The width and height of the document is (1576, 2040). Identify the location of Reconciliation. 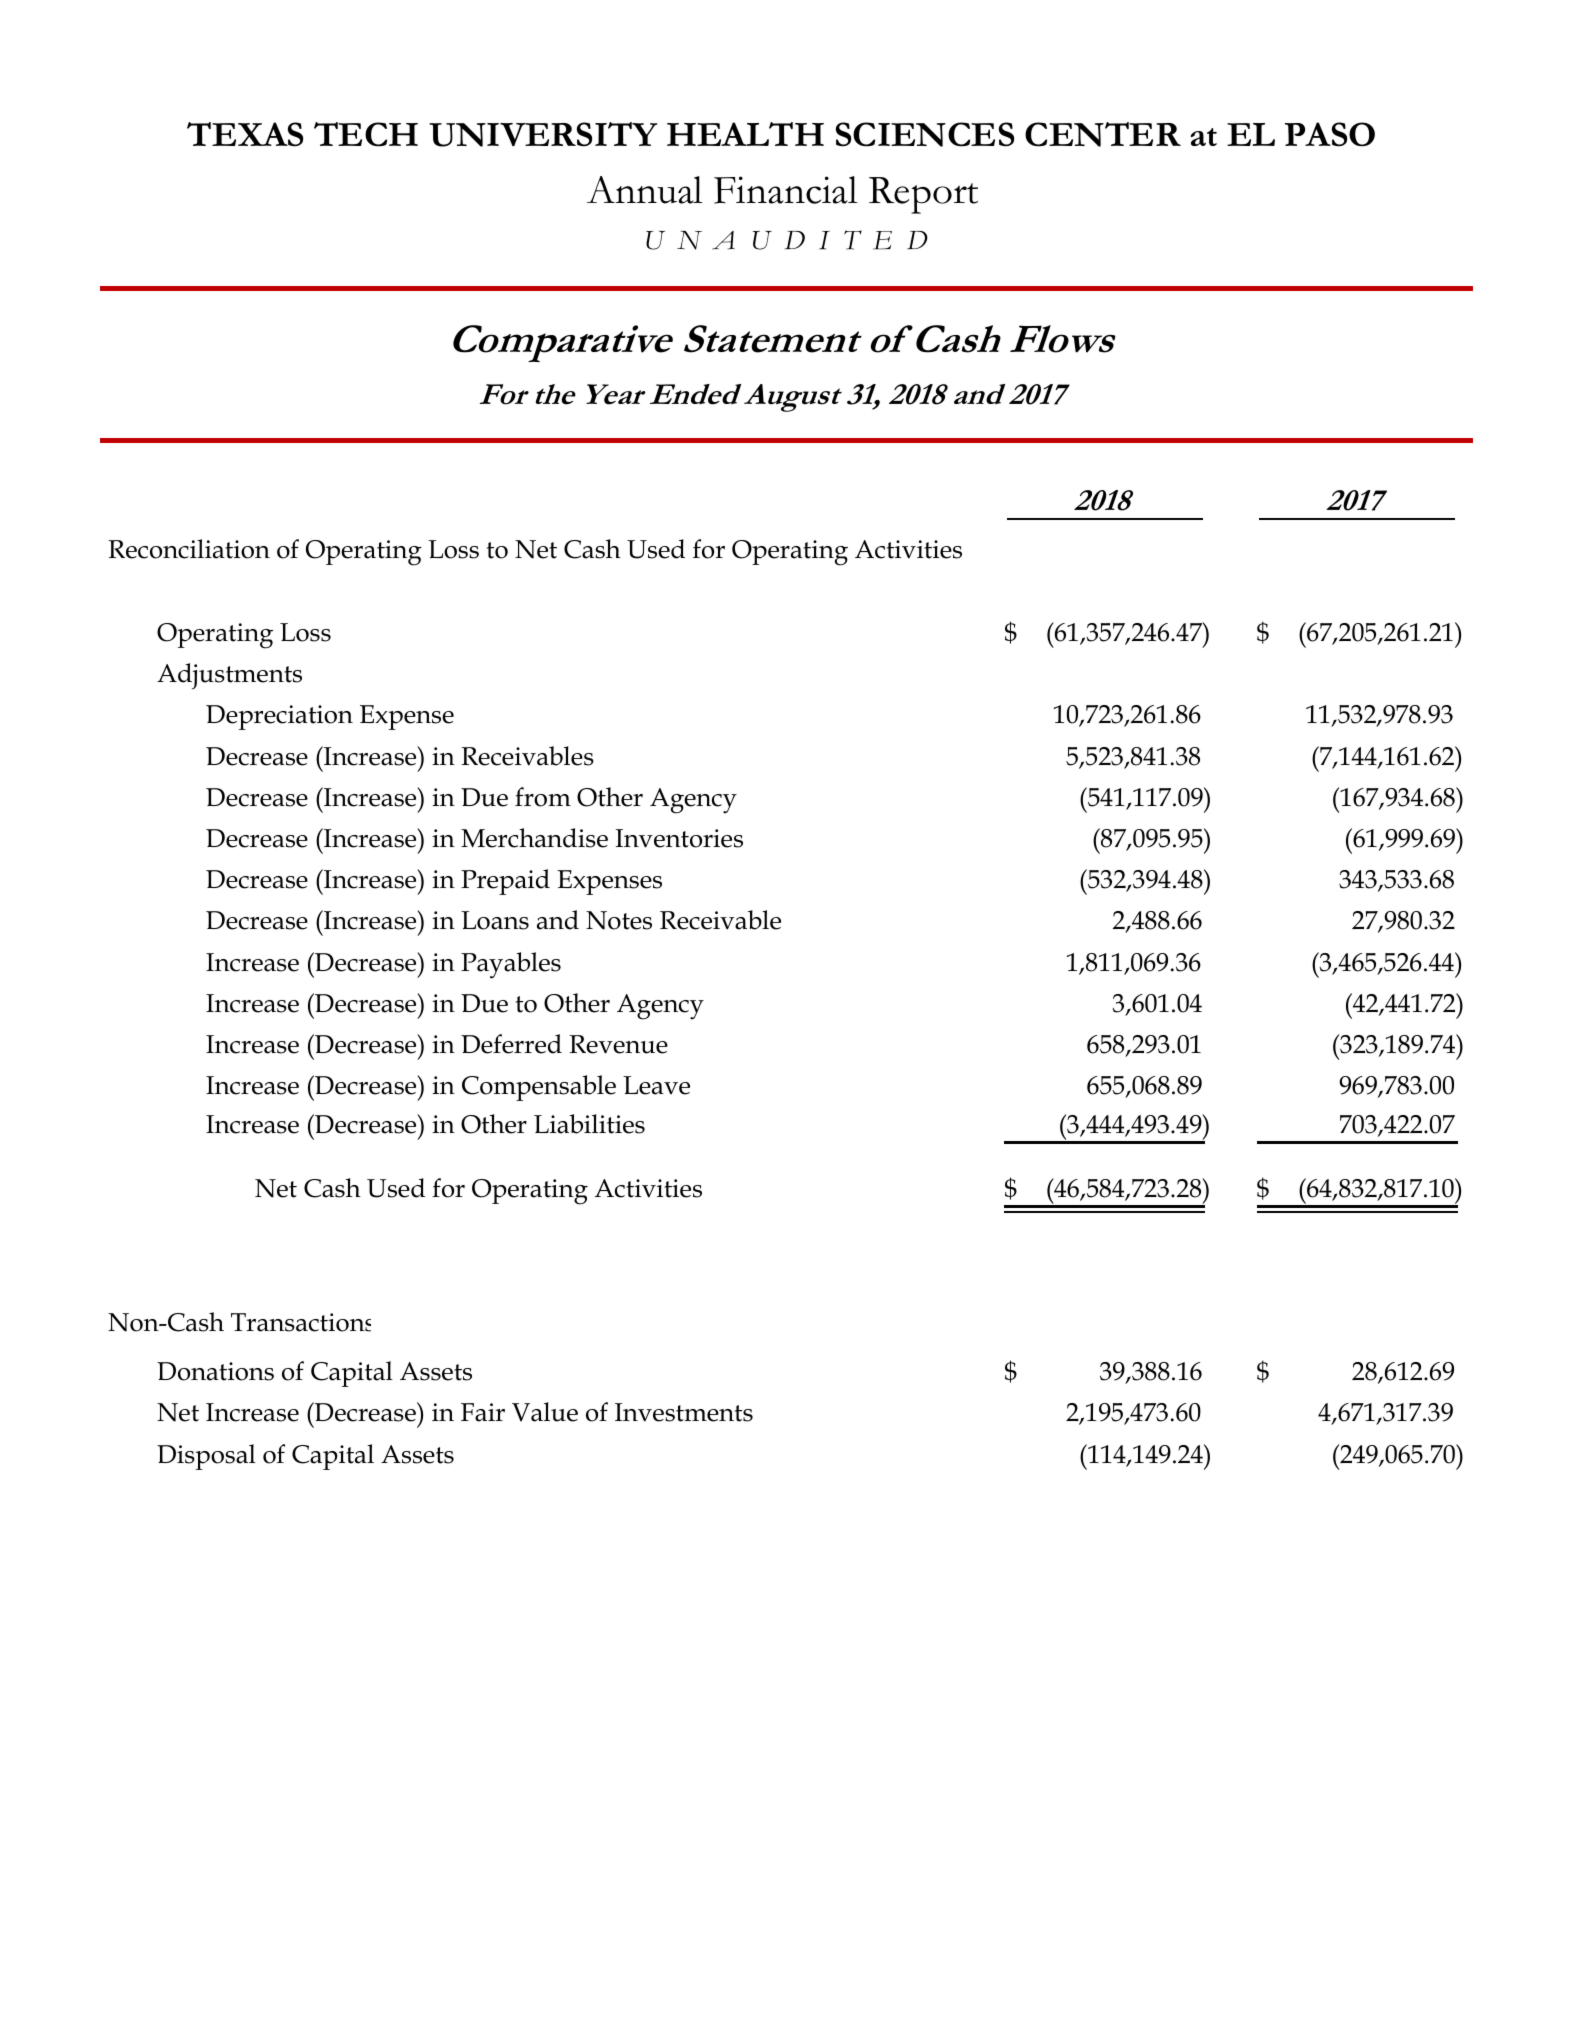
(189, 549).
